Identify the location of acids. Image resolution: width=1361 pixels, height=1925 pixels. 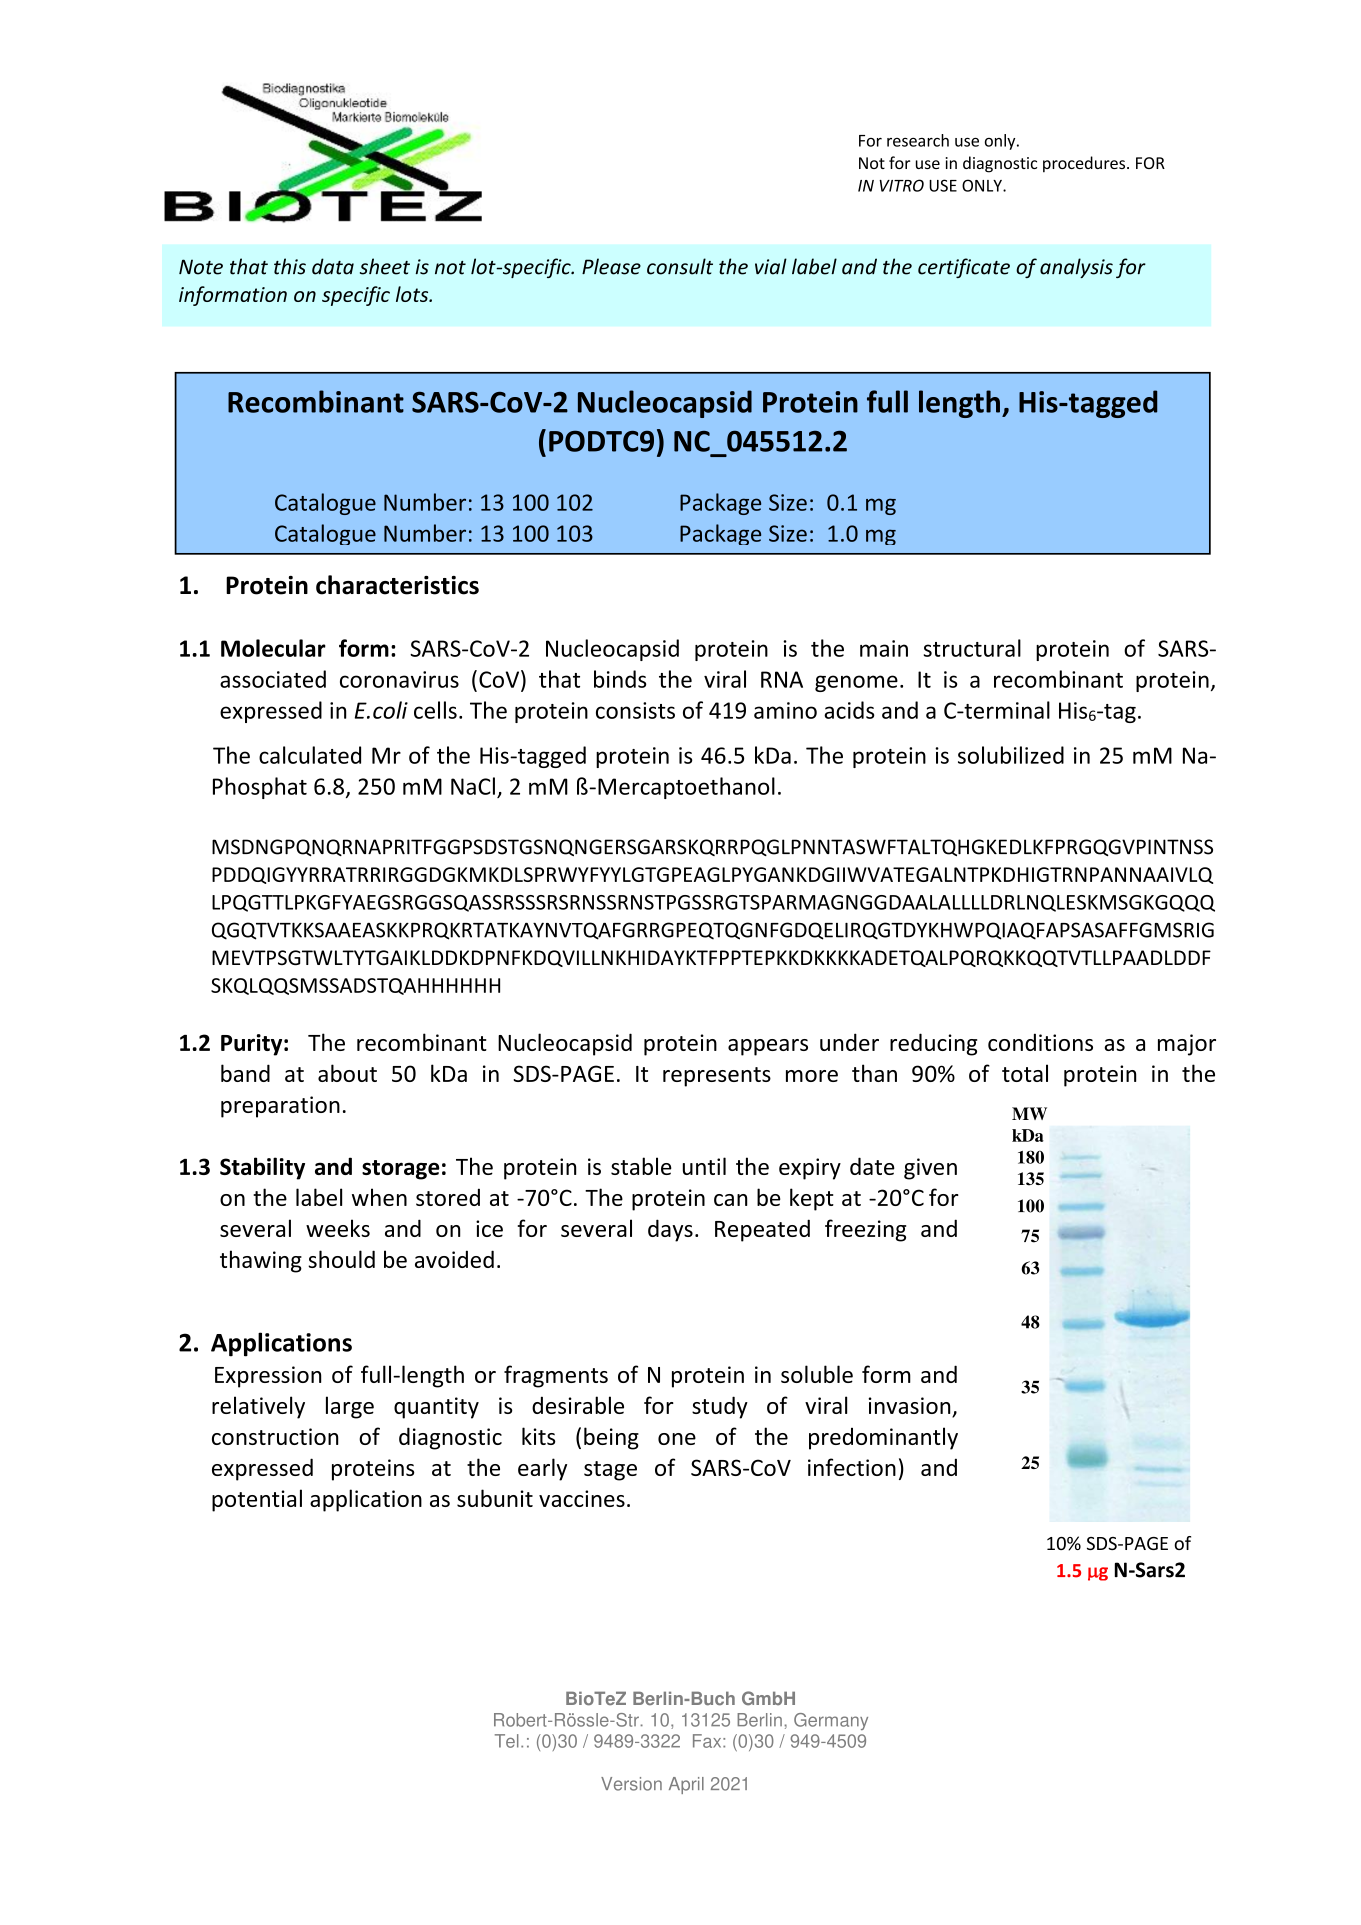
(849, 710).
